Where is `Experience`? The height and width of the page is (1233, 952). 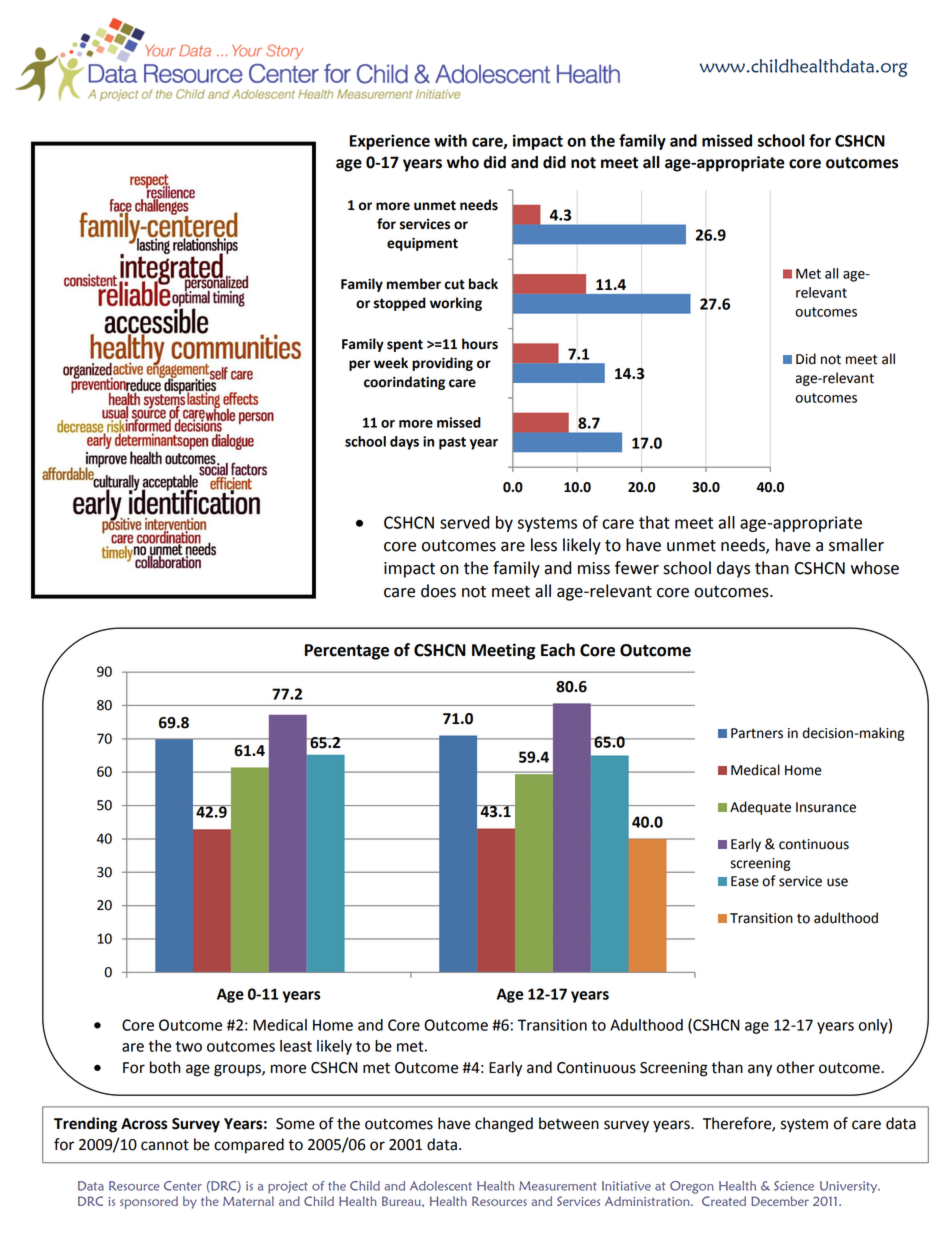 Experience is located at coordinates (390, 142).
